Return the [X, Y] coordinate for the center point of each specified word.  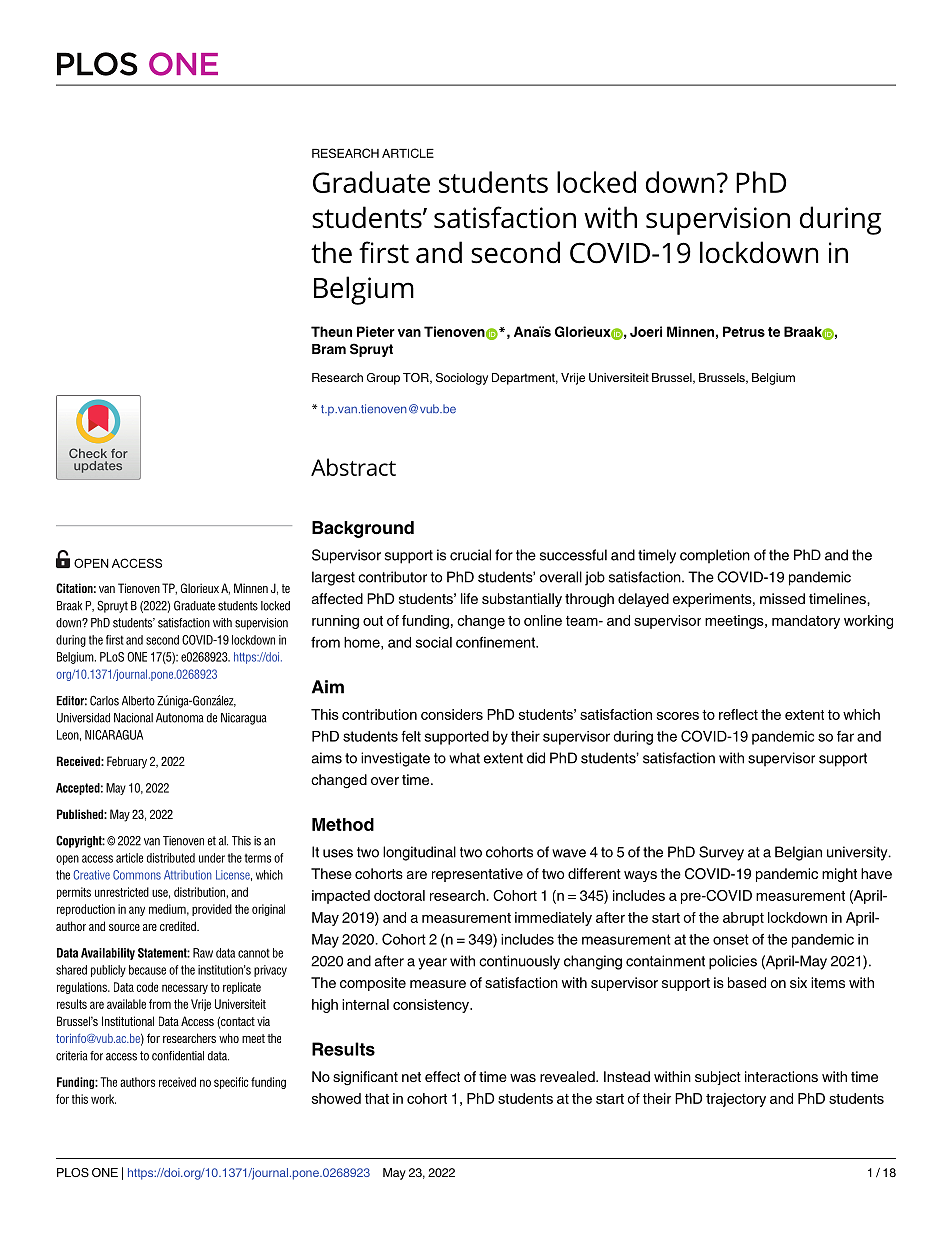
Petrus [744, 331]
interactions [781, 1076]
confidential [178, 1056]
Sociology [462, 379]
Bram [329, 349]
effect [442, 1076]
